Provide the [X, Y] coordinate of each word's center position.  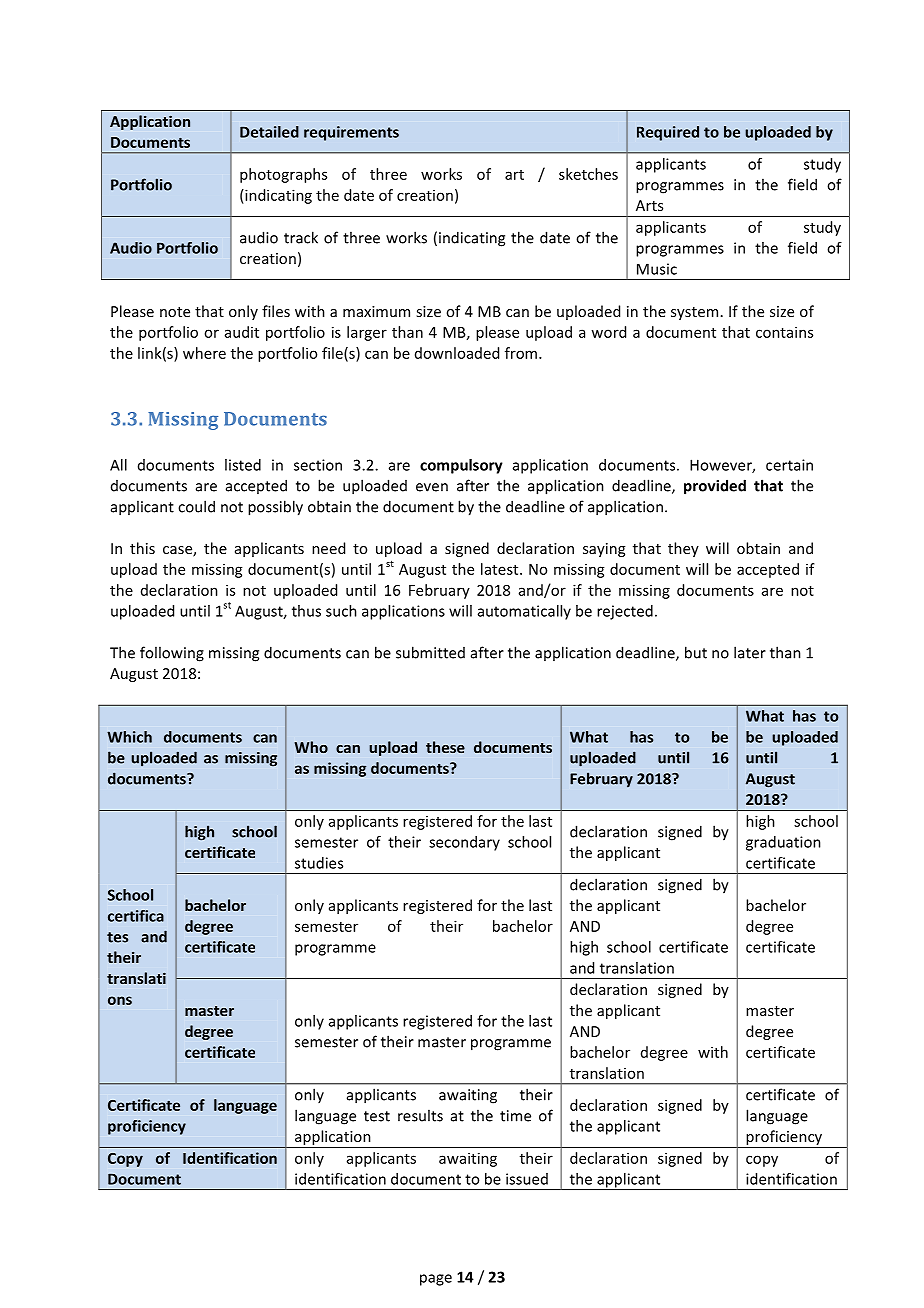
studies [319, 863]
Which [129, 737]
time [515, 1116]
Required [668, 133]
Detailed [269, 132]
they [683, 549]
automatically [524, 612]
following [172, 654]
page [436, 1280]
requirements [351, 133]
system [694, 313]
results [420, 1115]
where [204, 353]
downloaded [457, 353]
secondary [464, 843]
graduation [783, 843]
